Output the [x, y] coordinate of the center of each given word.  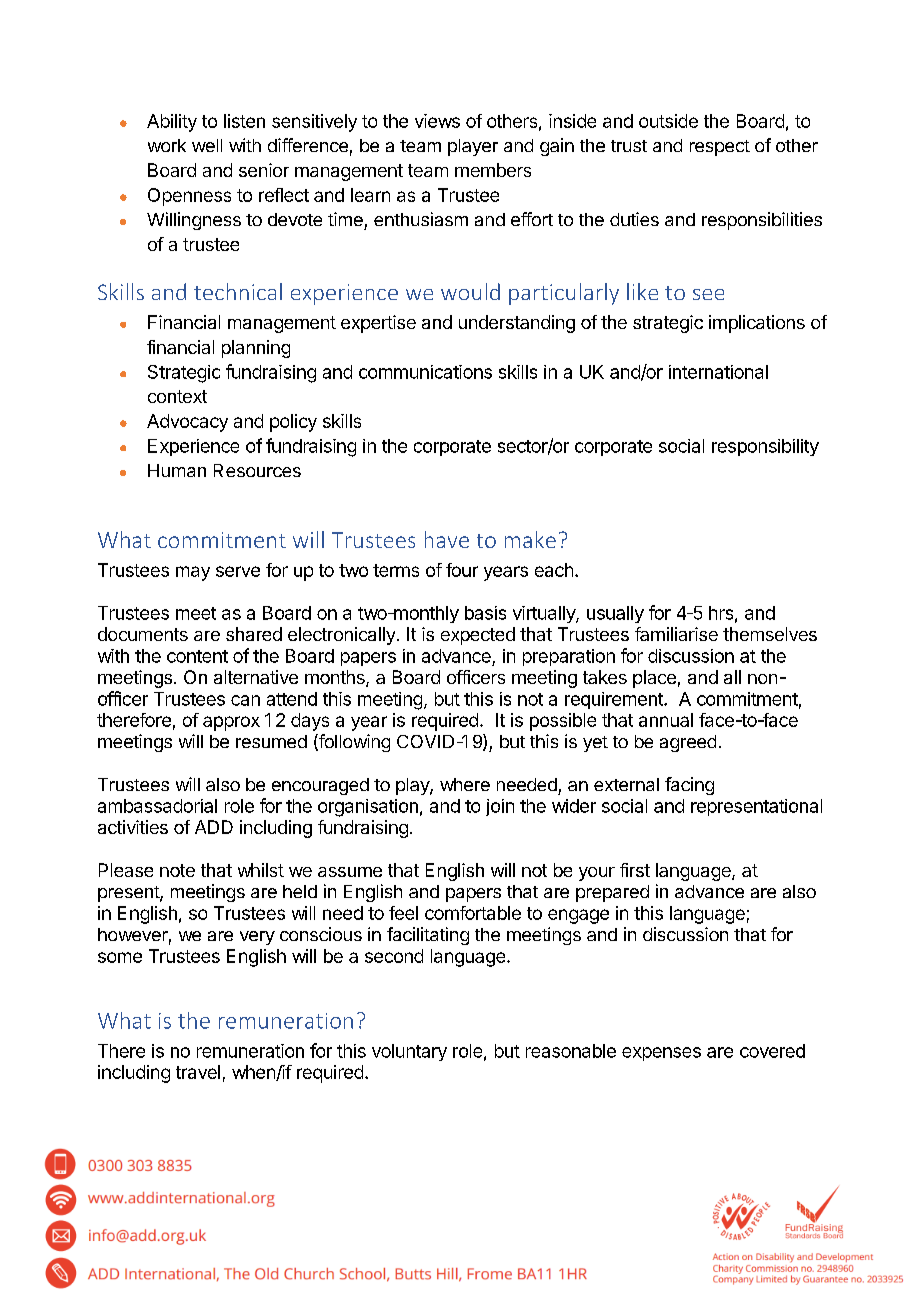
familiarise [676, 634]
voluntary [409, 1052]
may [193, 573]
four [462, 570]
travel [198, 1072]
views [437, 121]
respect [720, 148]
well [207, 145]
